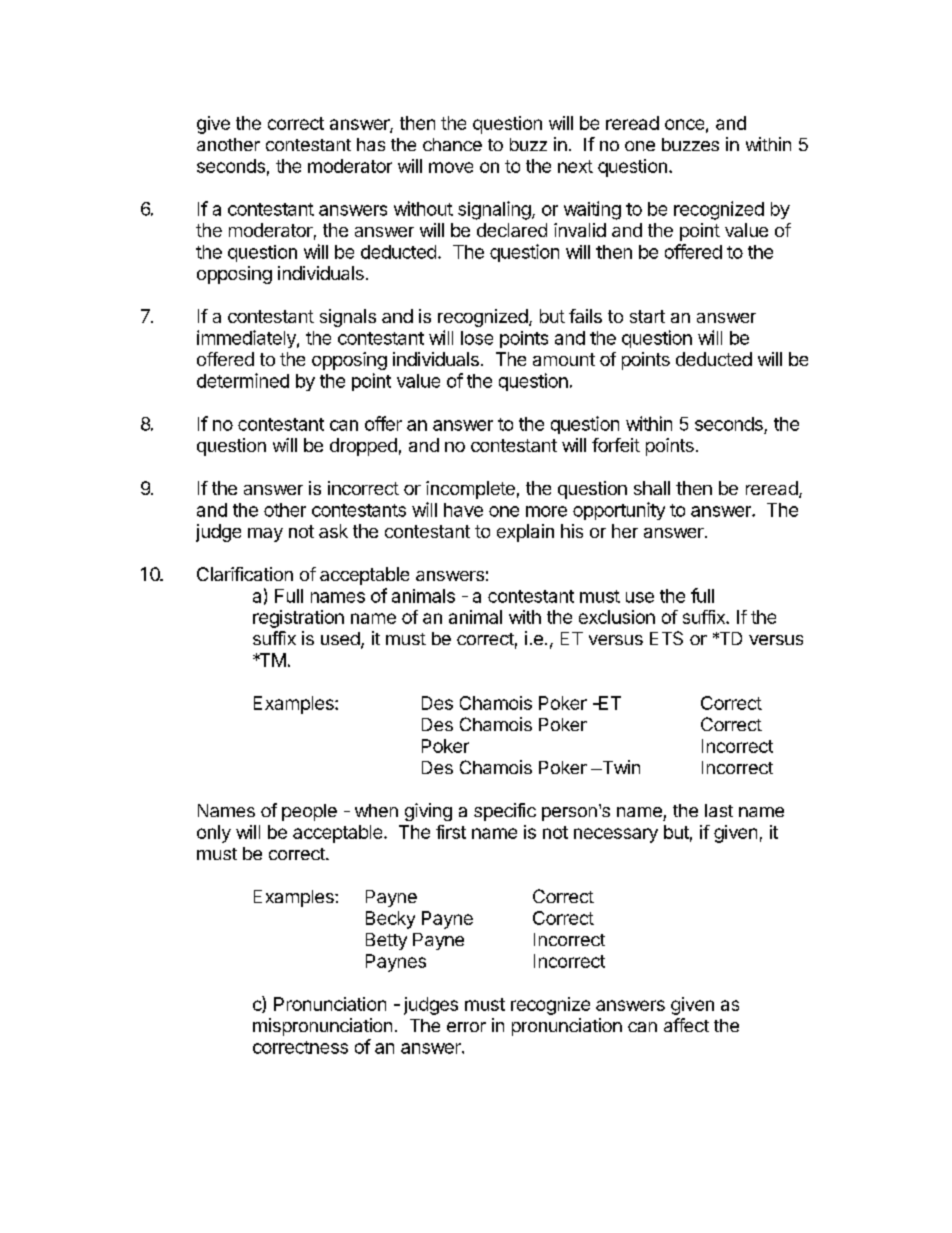  I want to click on explain, so click(525, 533).
